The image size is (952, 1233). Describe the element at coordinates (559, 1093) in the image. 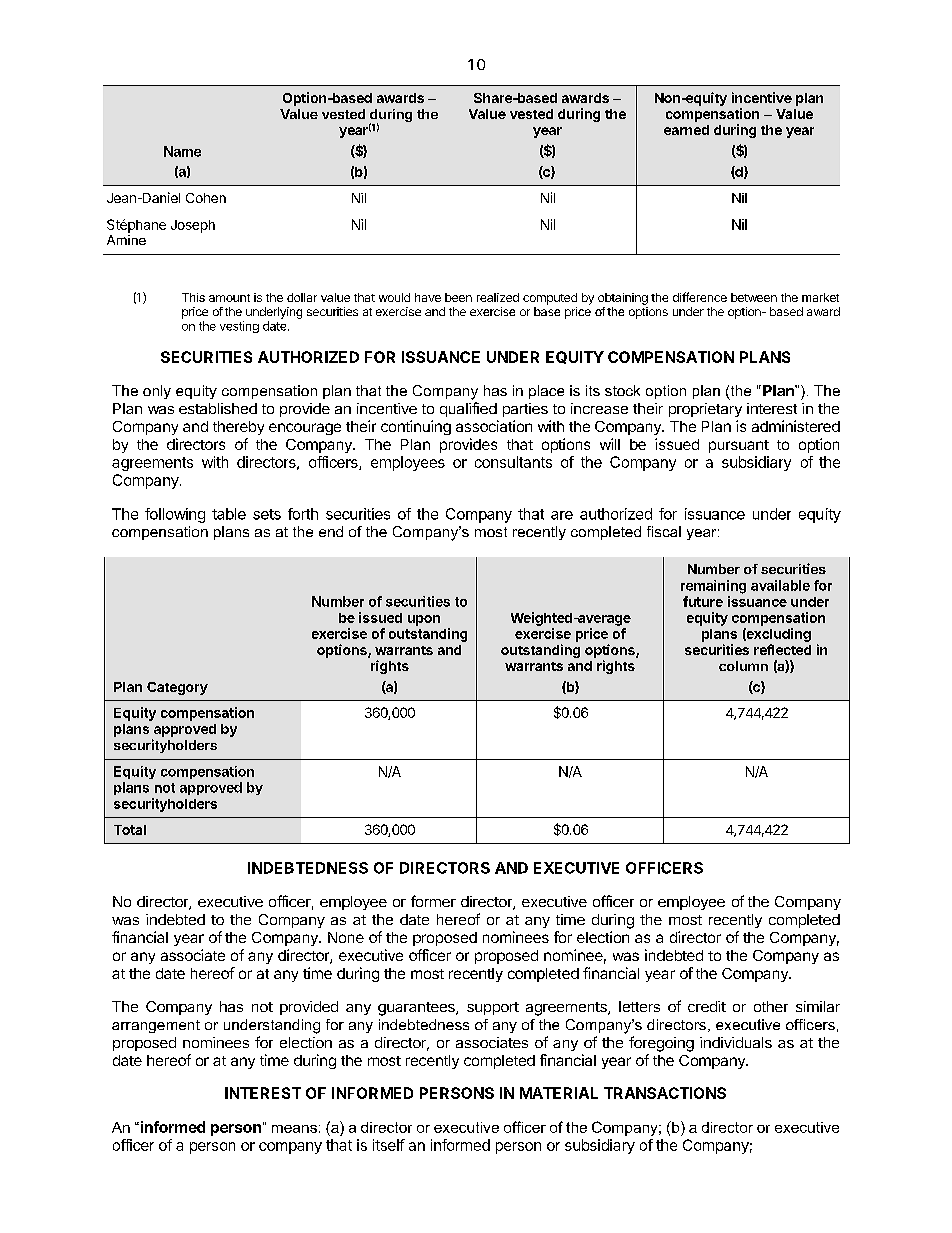

I see `MATERIAL` at that location.
